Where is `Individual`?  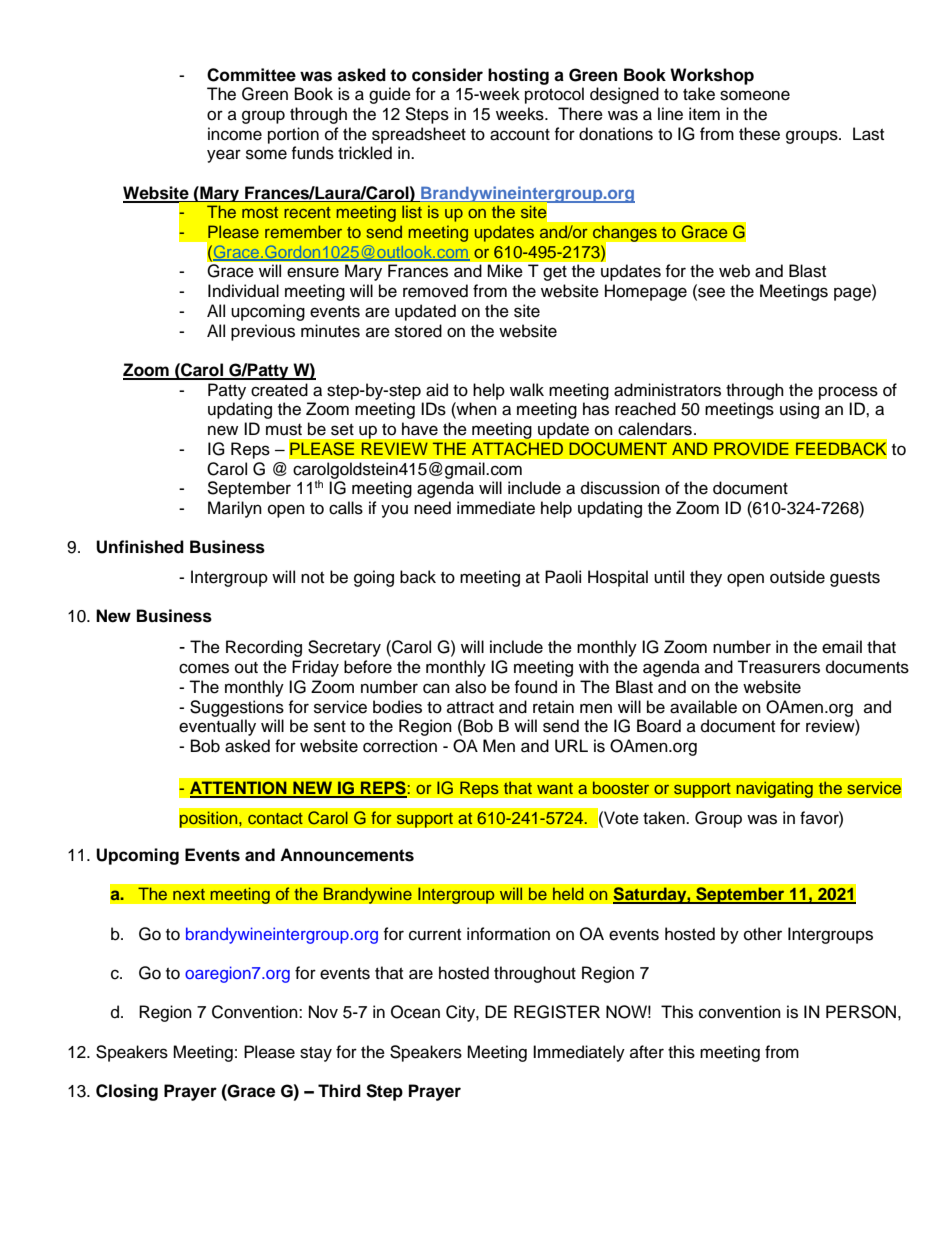
Individual is located at coordinates (243, 291).
